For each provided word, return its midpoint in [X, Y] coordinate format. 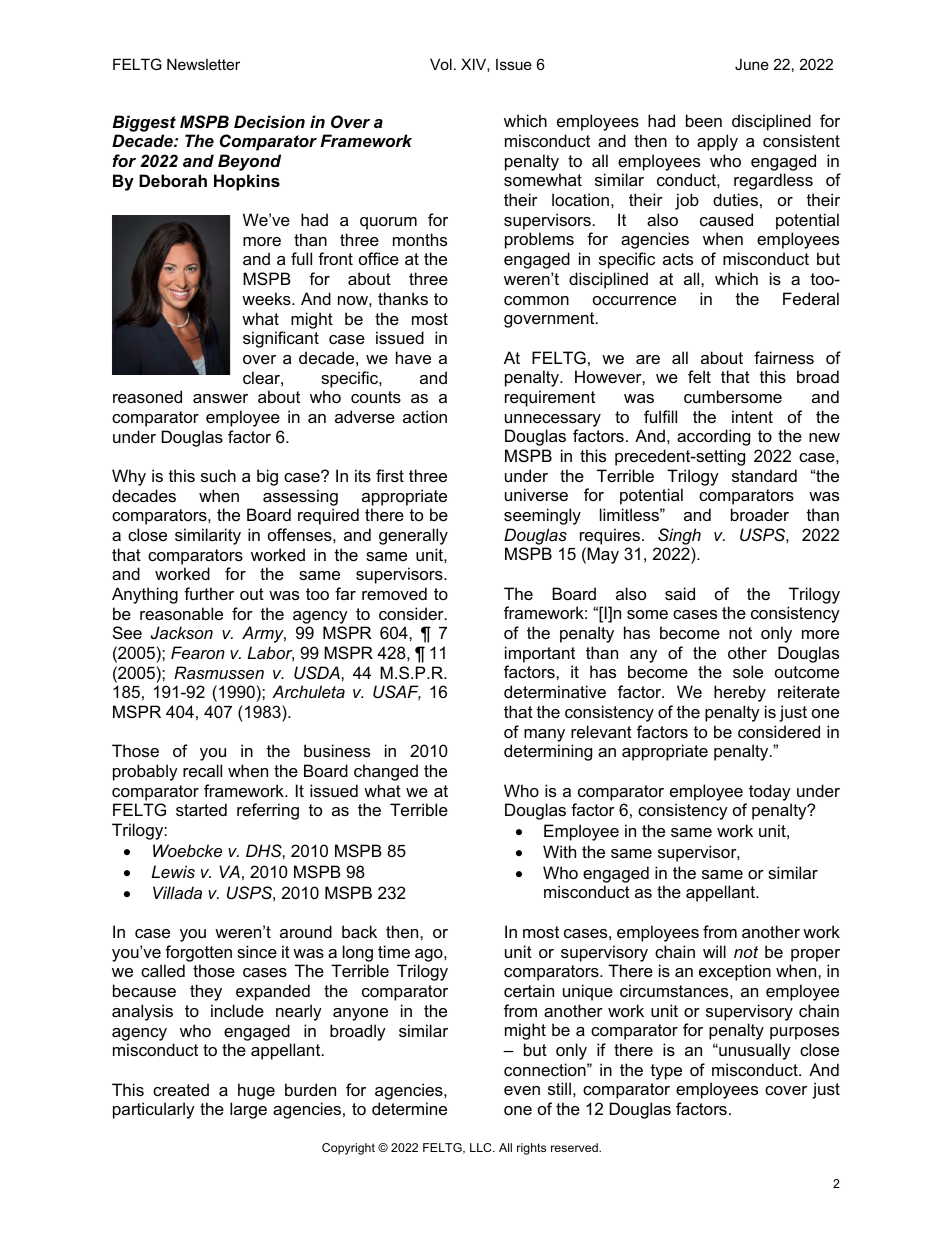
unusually [754, 1051]
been [704, 120]
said [680, 593]
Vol [441, 64]
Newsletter [203, 64]
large [248, 1110]
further [209, 593]
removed [394, 593]
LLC [482, 1147]
